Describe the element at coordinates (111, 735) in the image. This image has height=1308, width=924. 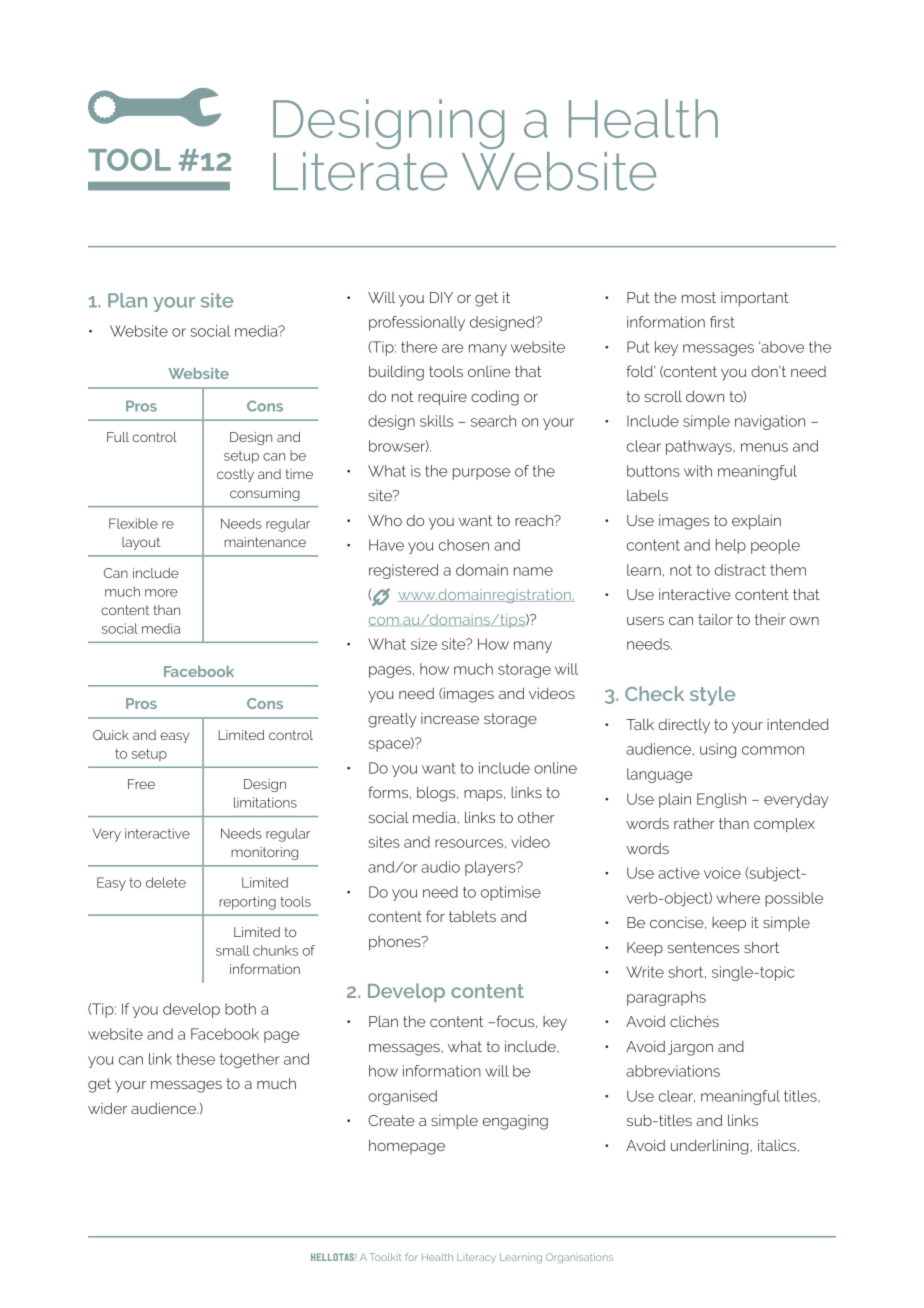
I see `Quick` at that location.
